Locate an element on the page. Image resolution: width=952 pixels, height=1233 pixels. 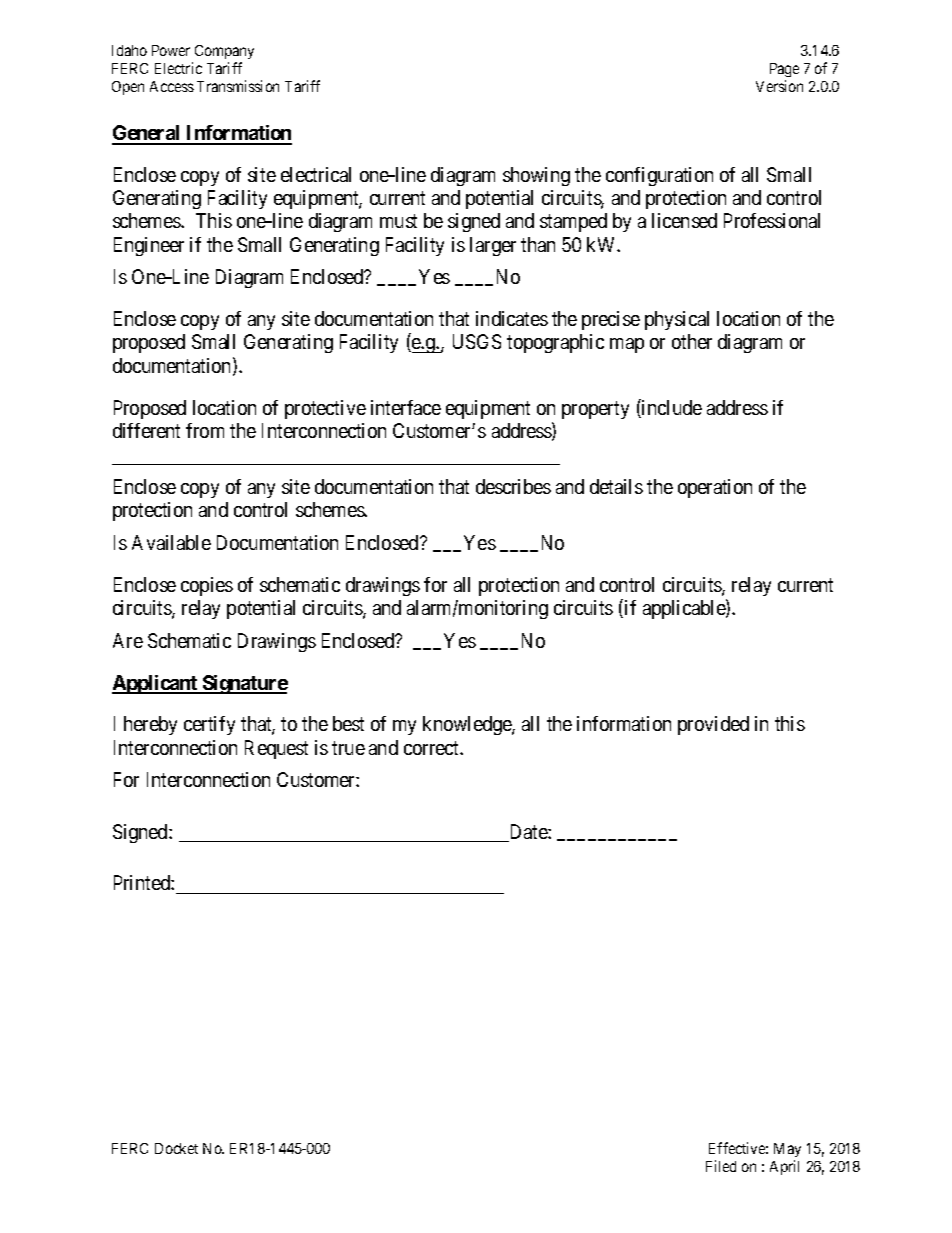
Version is located at coordinates (779, 86).
